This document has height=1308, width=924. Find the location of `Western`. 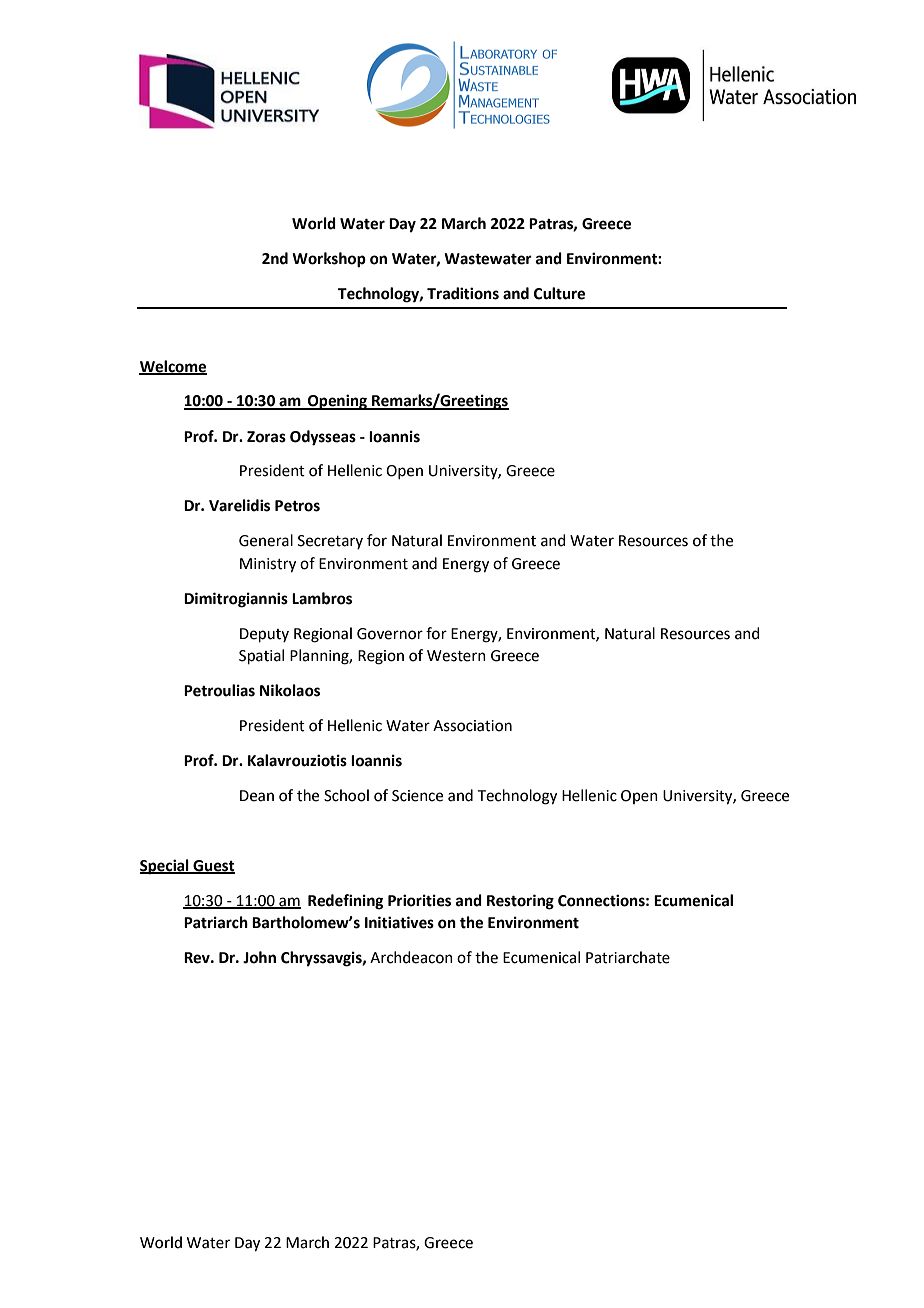

Western is located at coordinates (456, 656).
